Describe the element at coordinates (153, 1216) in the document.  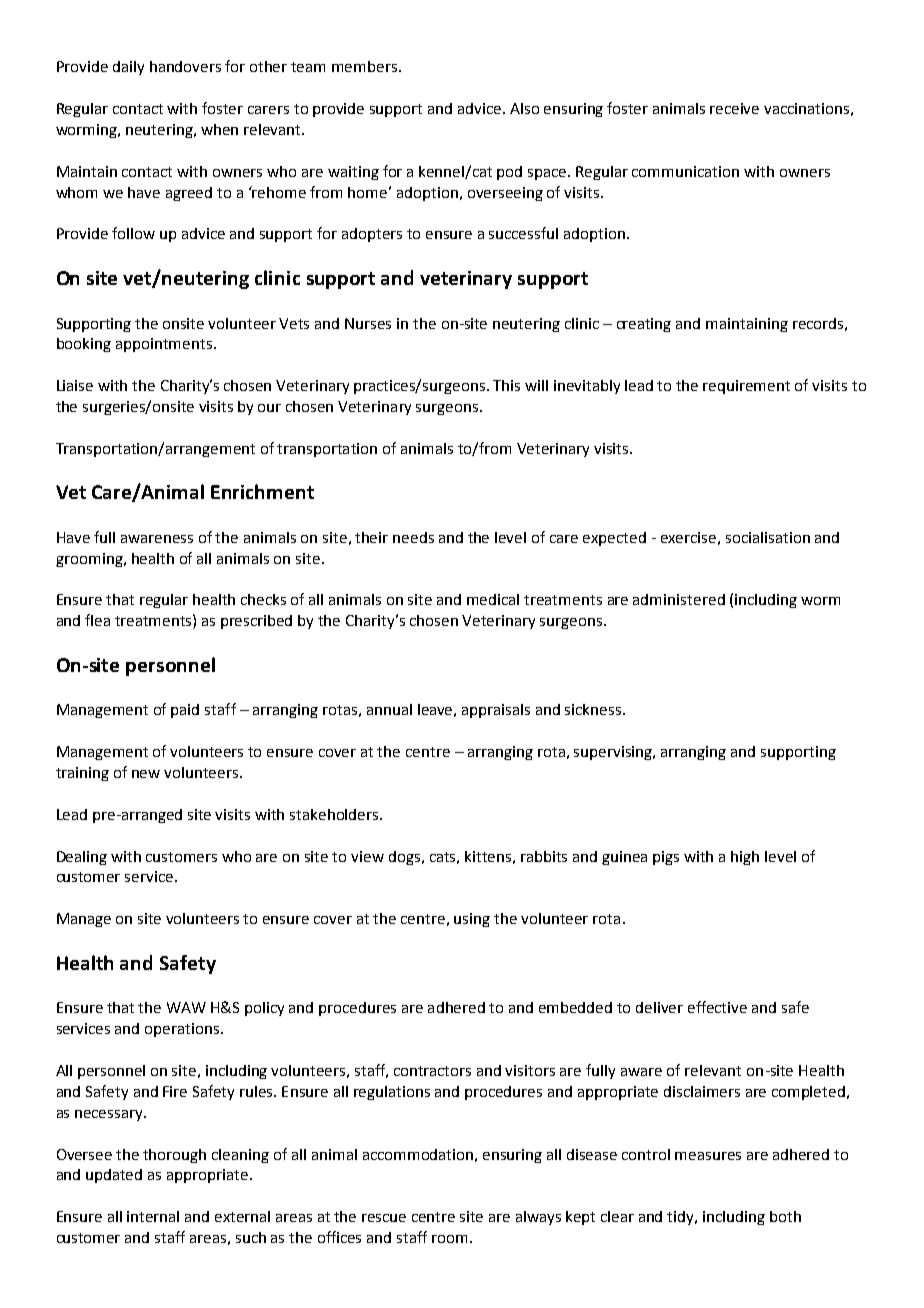
I see `internal` at that location.
